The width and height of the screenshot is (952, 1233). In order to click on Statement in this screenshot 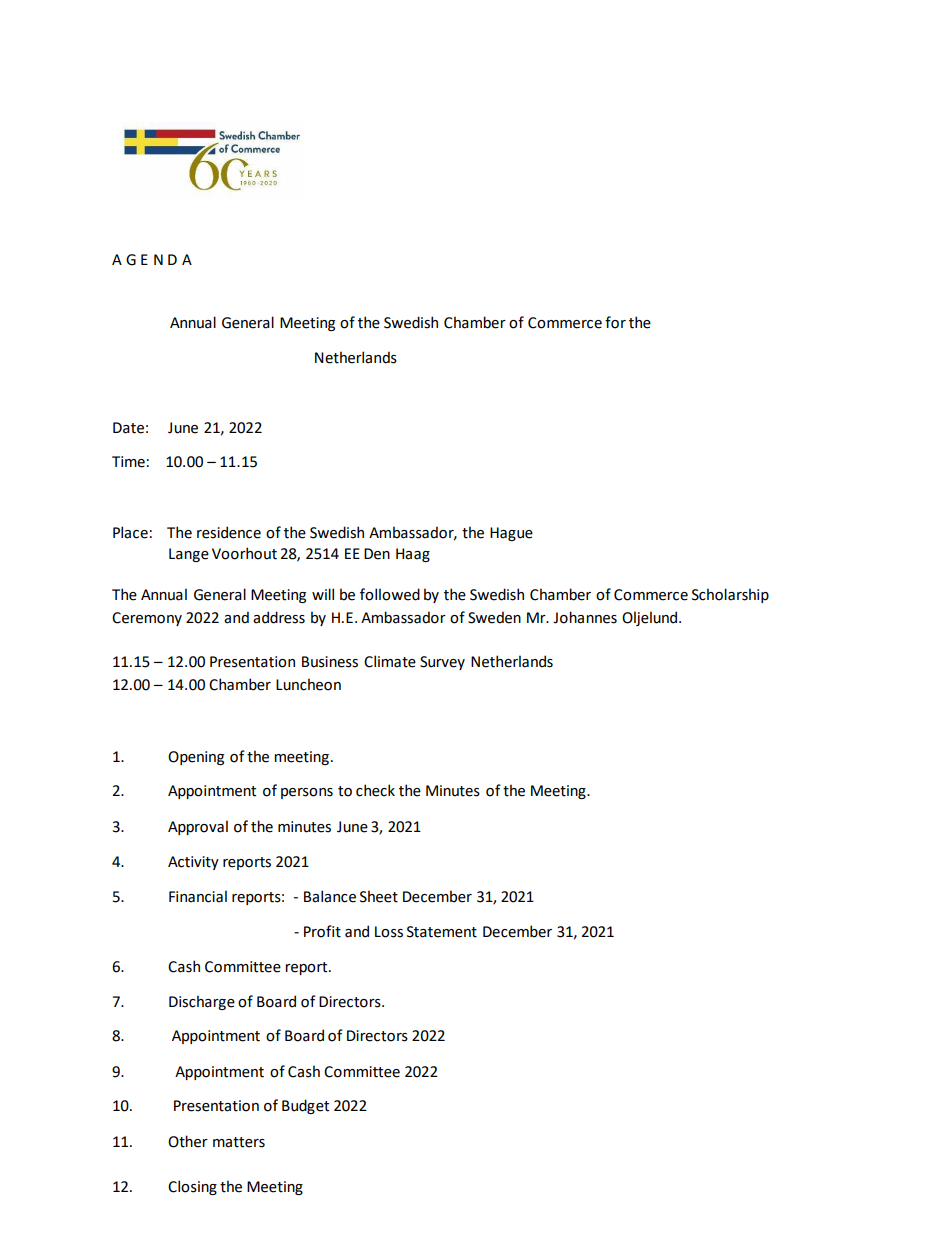, I will do `click(442, 932)`.
